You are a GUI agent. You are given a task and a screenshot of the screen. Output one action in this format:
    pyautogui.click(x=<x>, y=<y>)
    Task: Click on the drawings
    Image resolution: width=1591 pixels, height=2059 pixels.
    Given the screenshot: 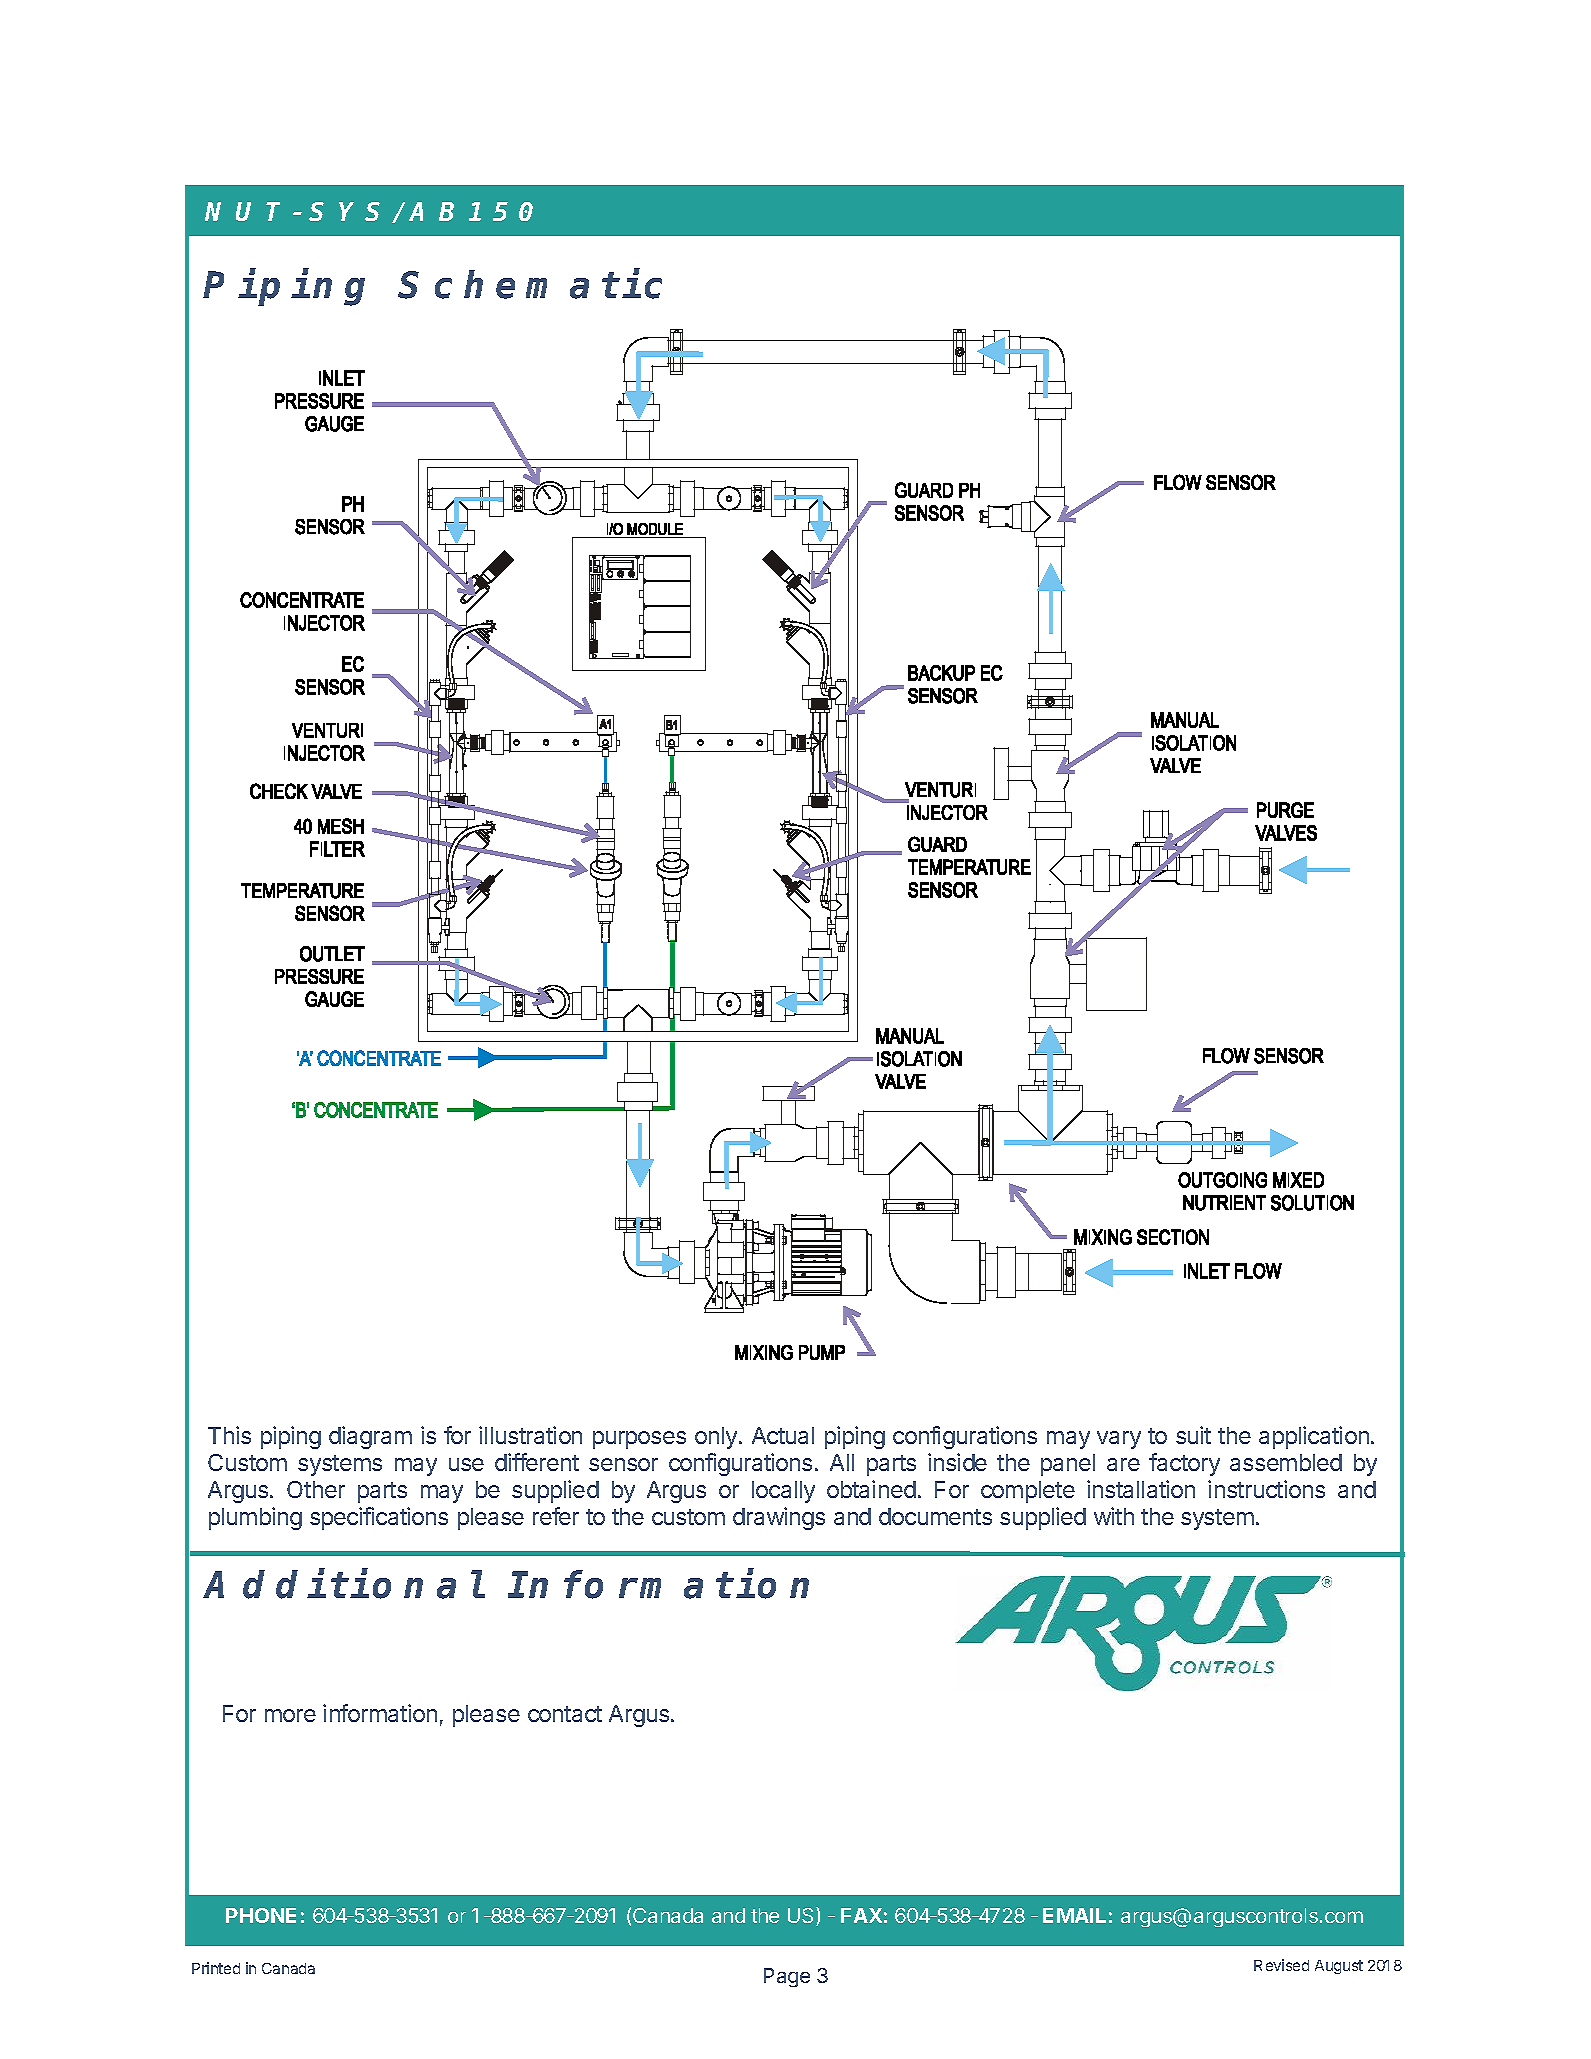 What is the action you would take?
    pyautogui.click(x=779, y=1518)
